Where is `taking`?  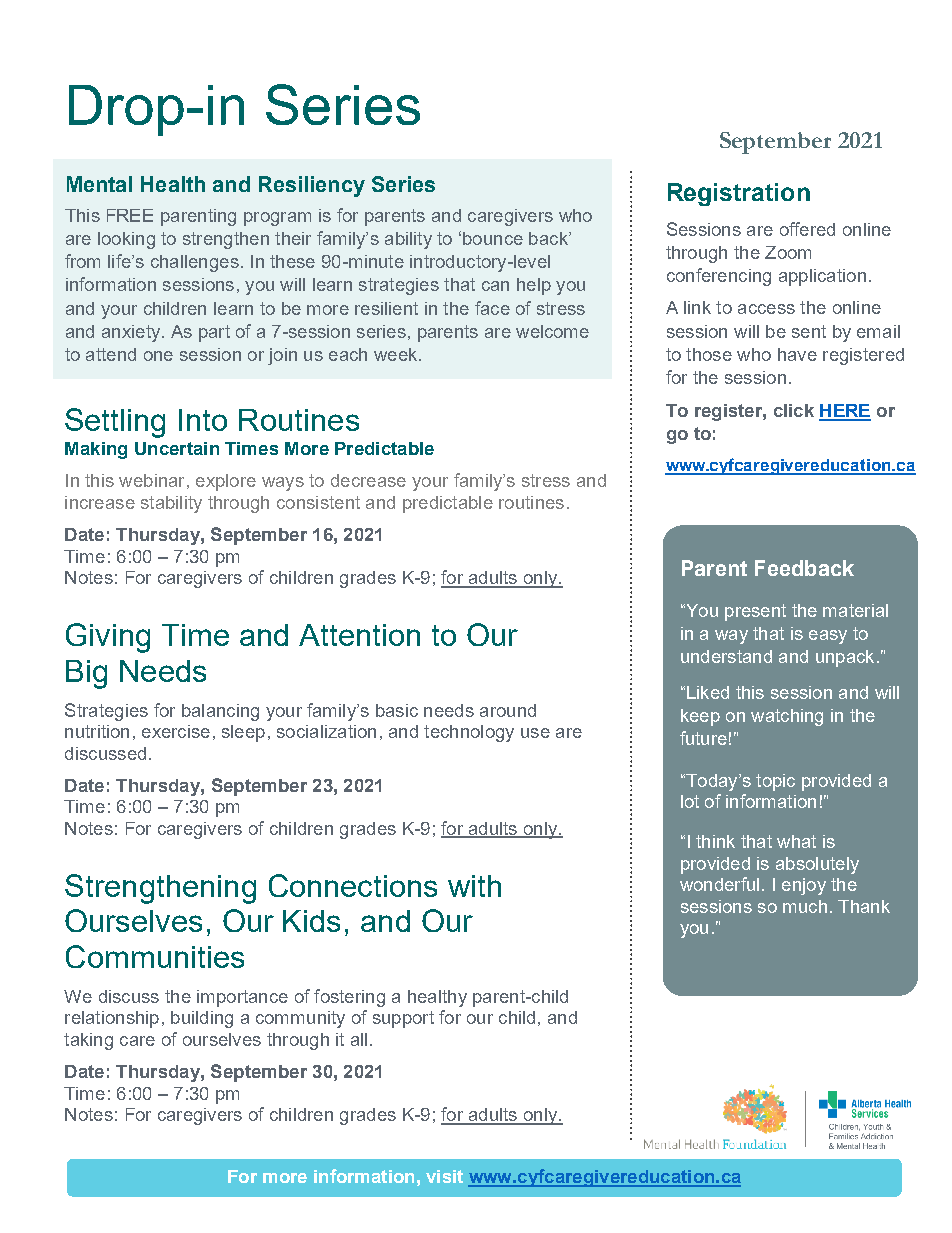
taking is located at coordinates (88, 1041).
